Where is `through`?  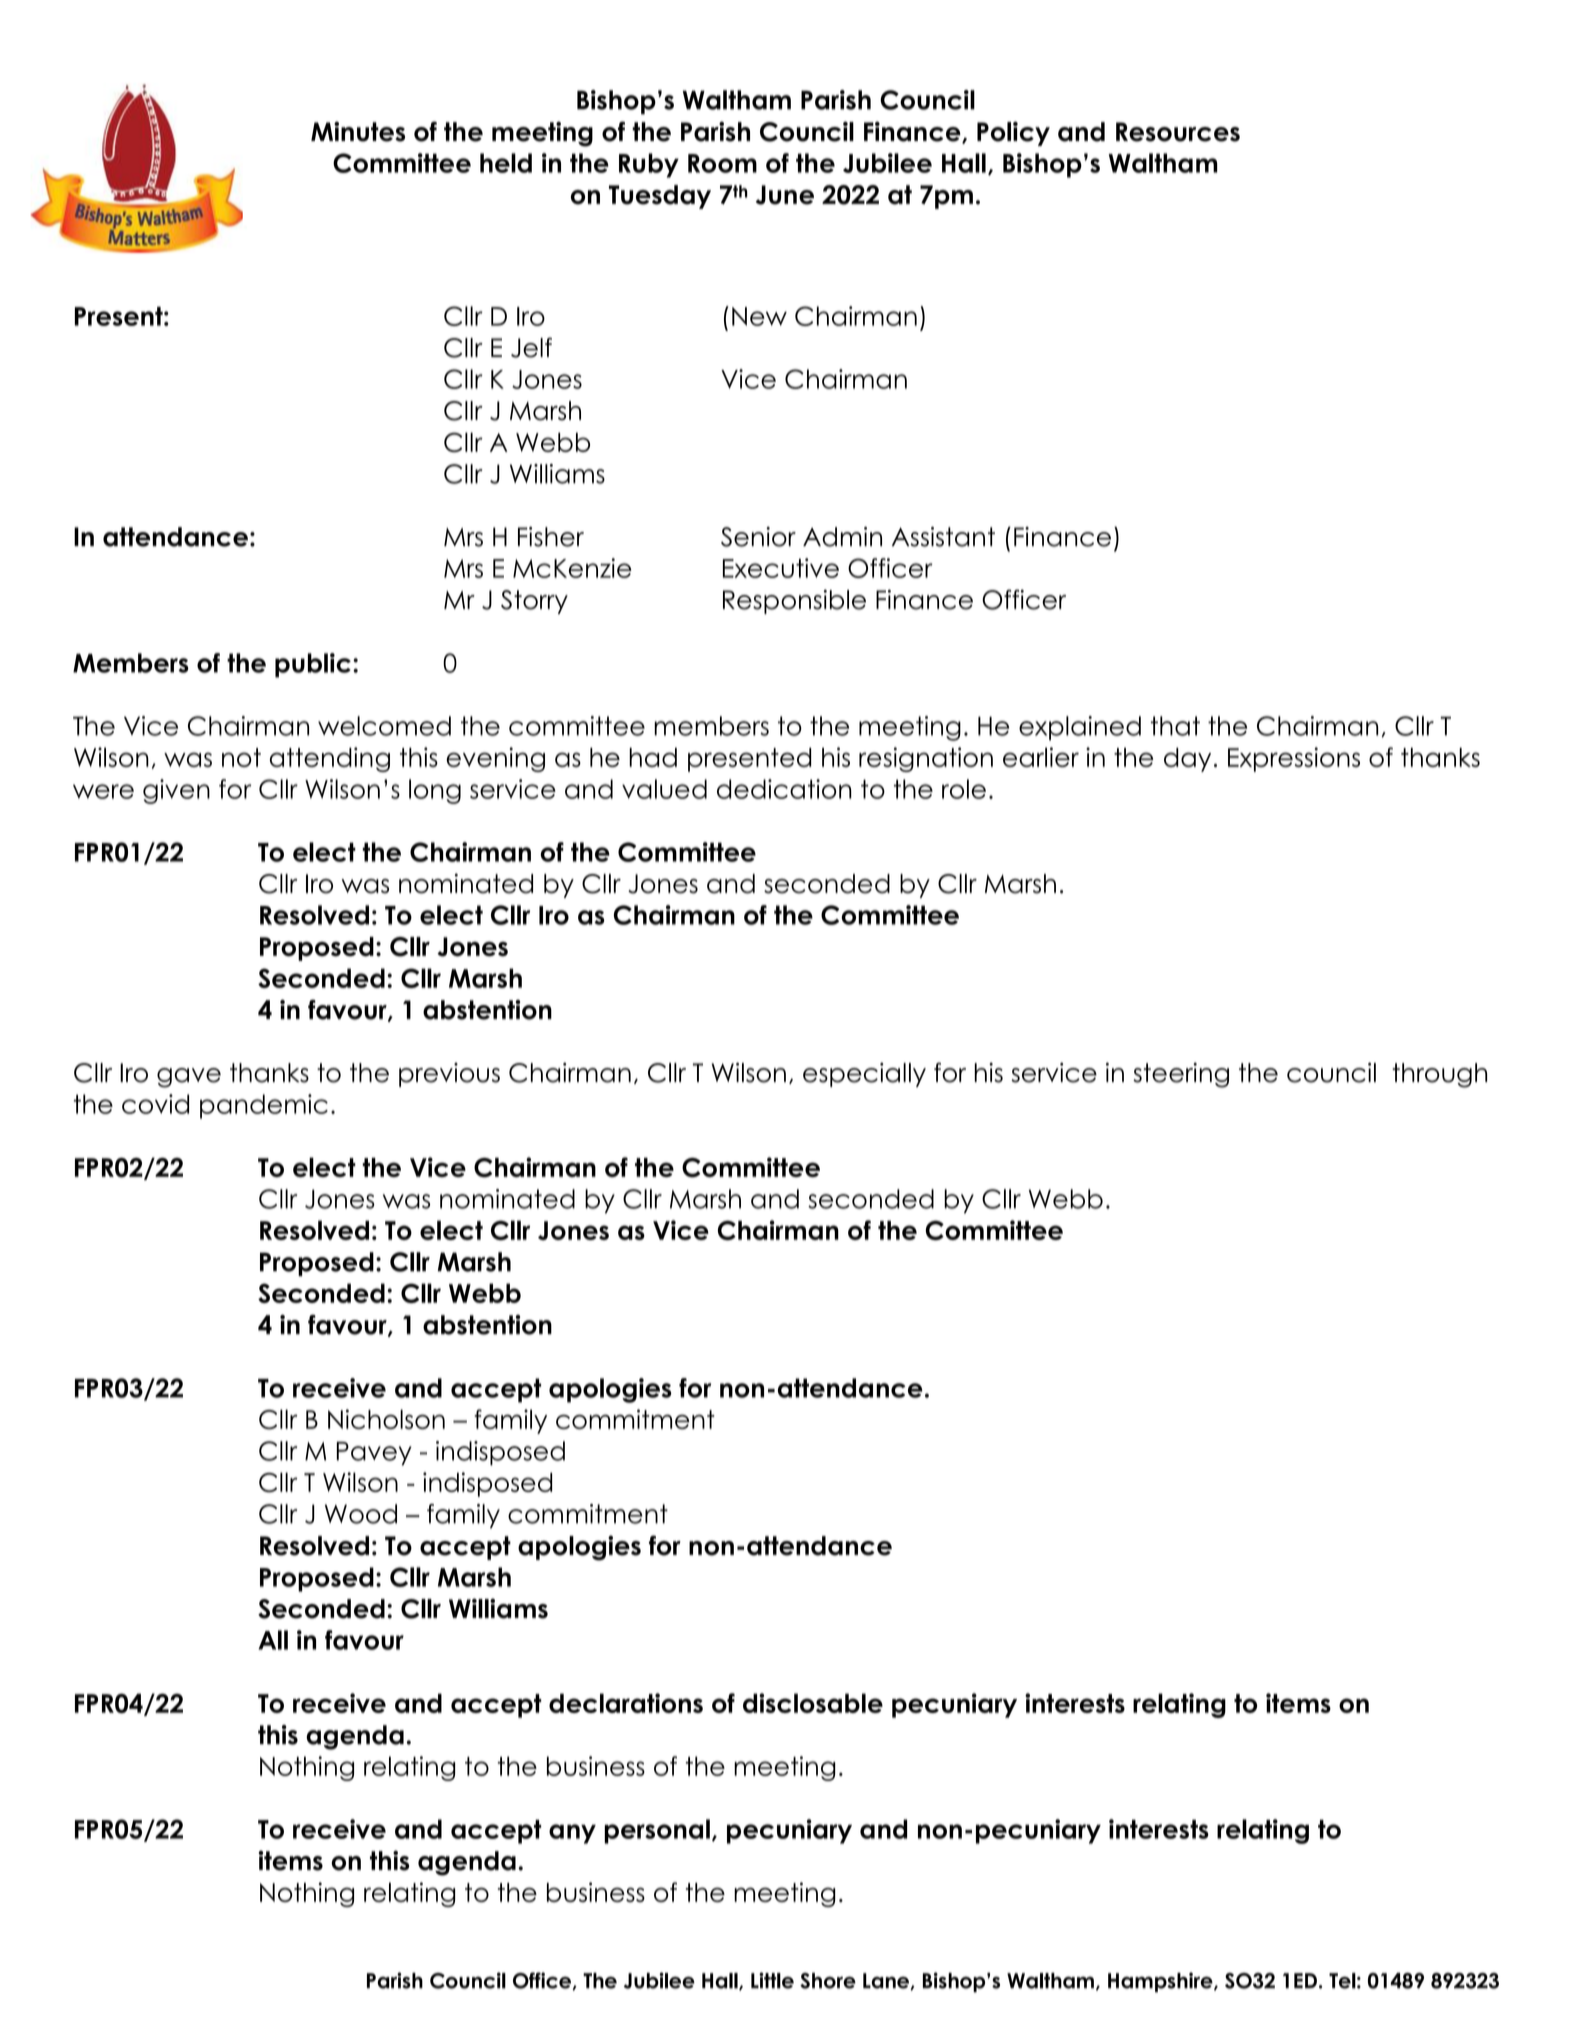 through is located at coordinates (1439, 1075).
